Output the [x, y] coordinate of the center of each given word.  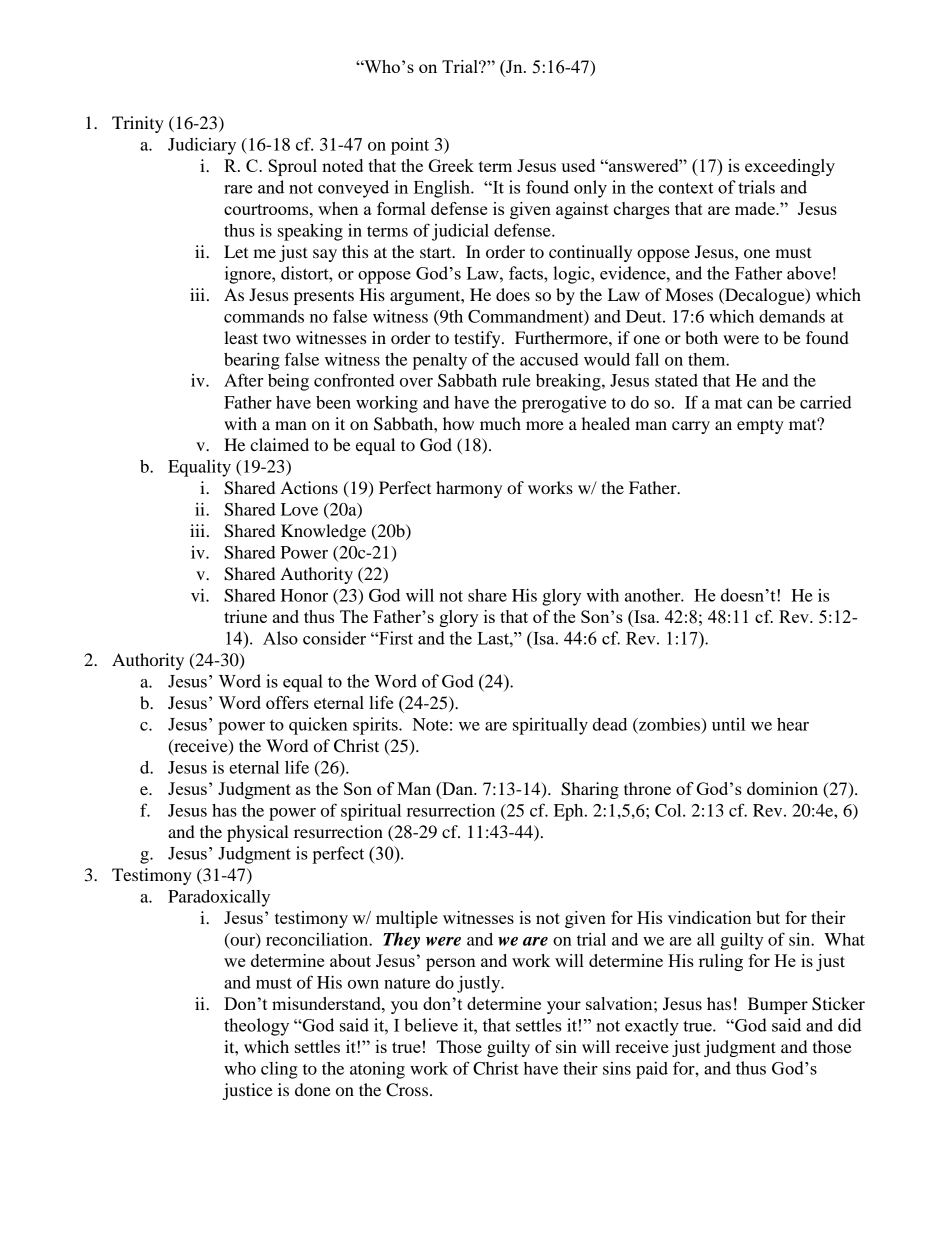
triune [245, 616]
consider [334, 638]
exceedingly [790, 167]
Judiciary [202, 146]
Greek [451, 165]
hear [793, 724]
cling [279, 1070]
